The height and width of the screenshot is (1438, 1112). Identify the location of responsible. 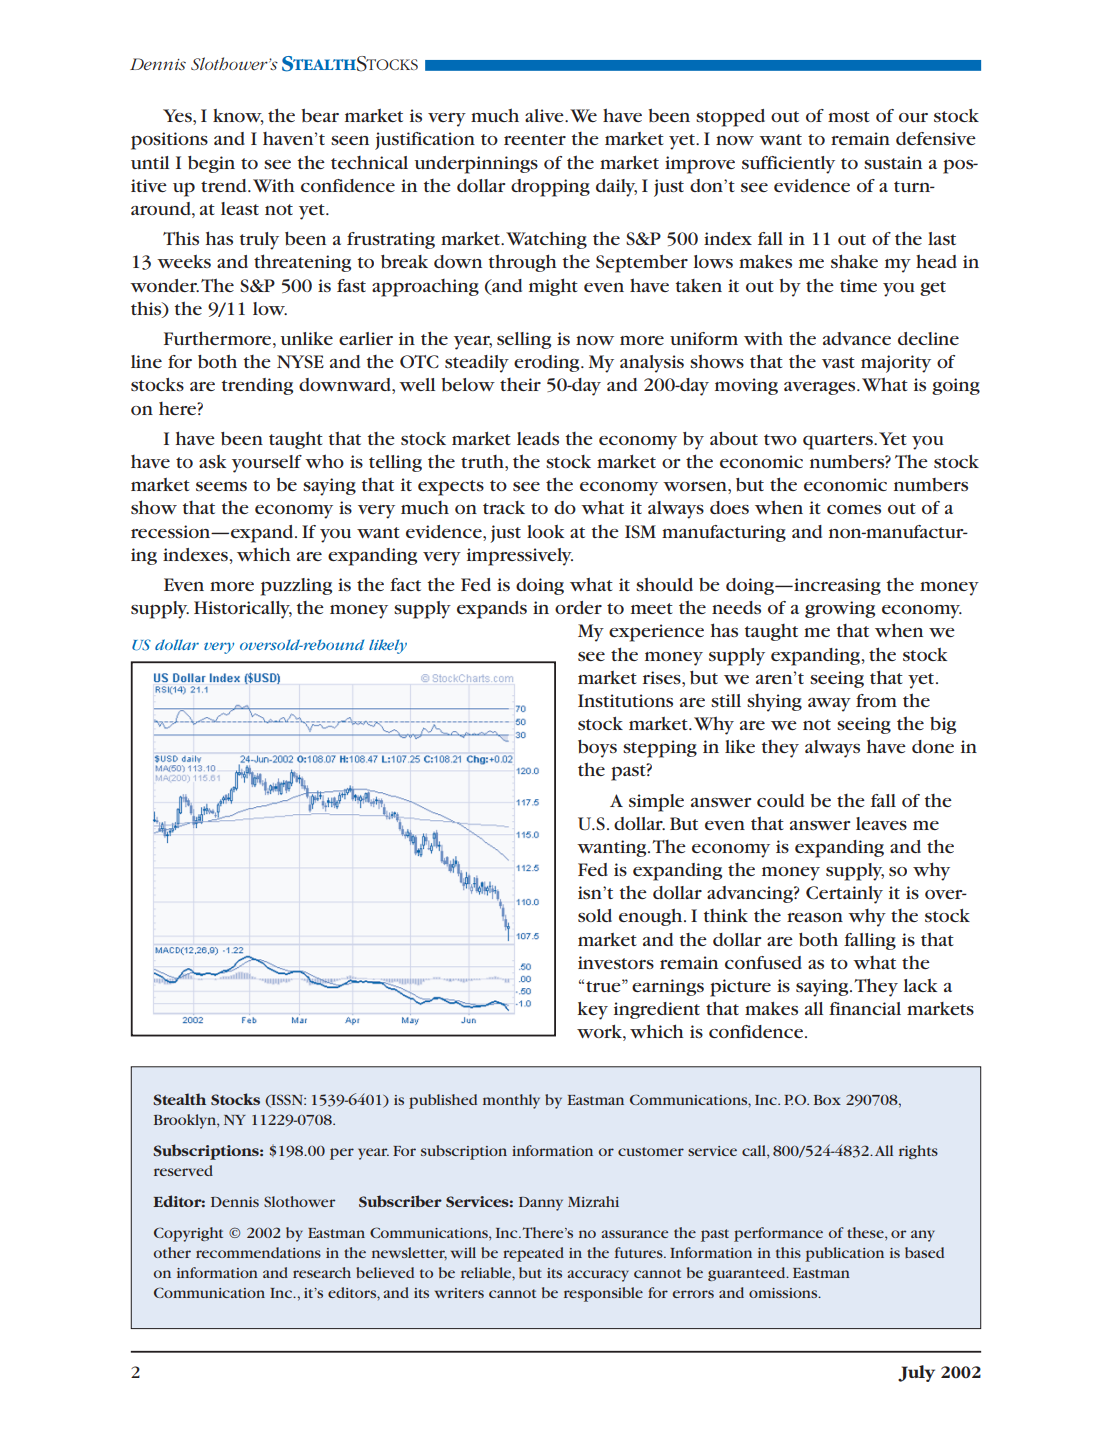
(603, 1294).
